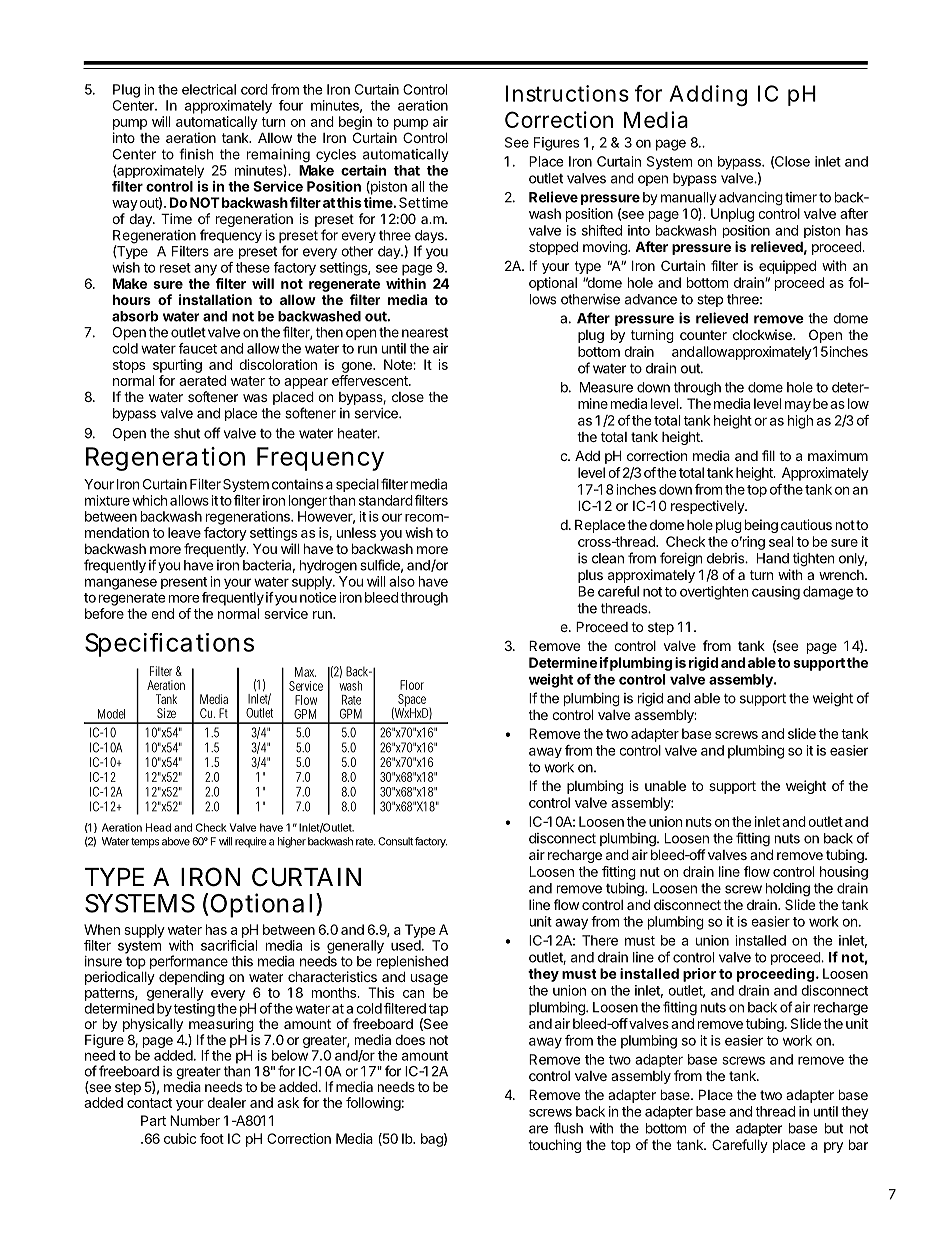  What do you see at coordinates (768, 455) in the screenshot?
I see `fill` at bounding box center [768, 455].
